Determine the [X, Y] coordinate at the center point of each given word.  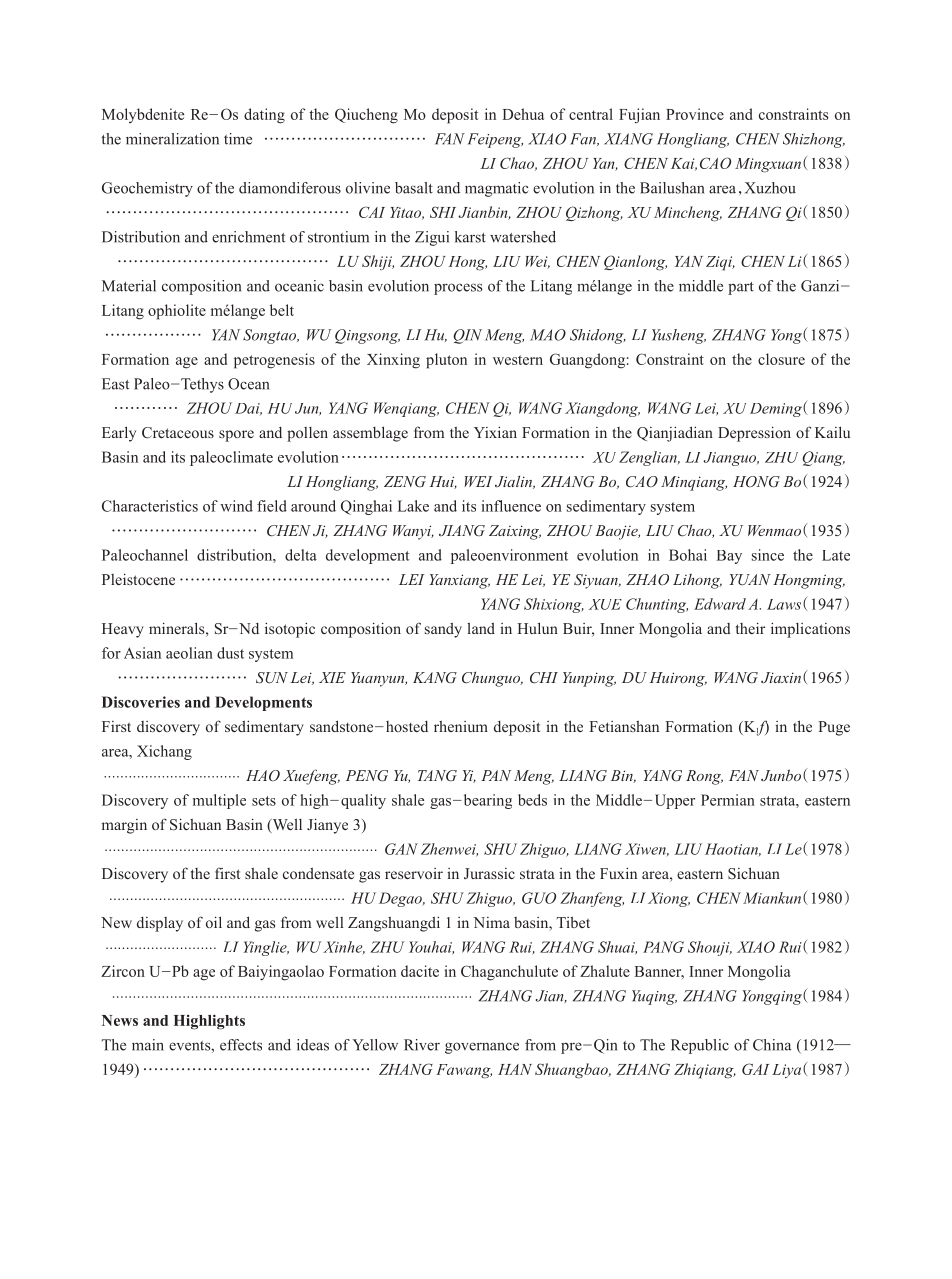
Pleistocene [138, 579]
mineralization [172, 139]
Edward [720, 604]
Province [695, 114]
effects [241, 1045]
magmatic [496, 189]
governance [482, 1048]
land [481, 628]
